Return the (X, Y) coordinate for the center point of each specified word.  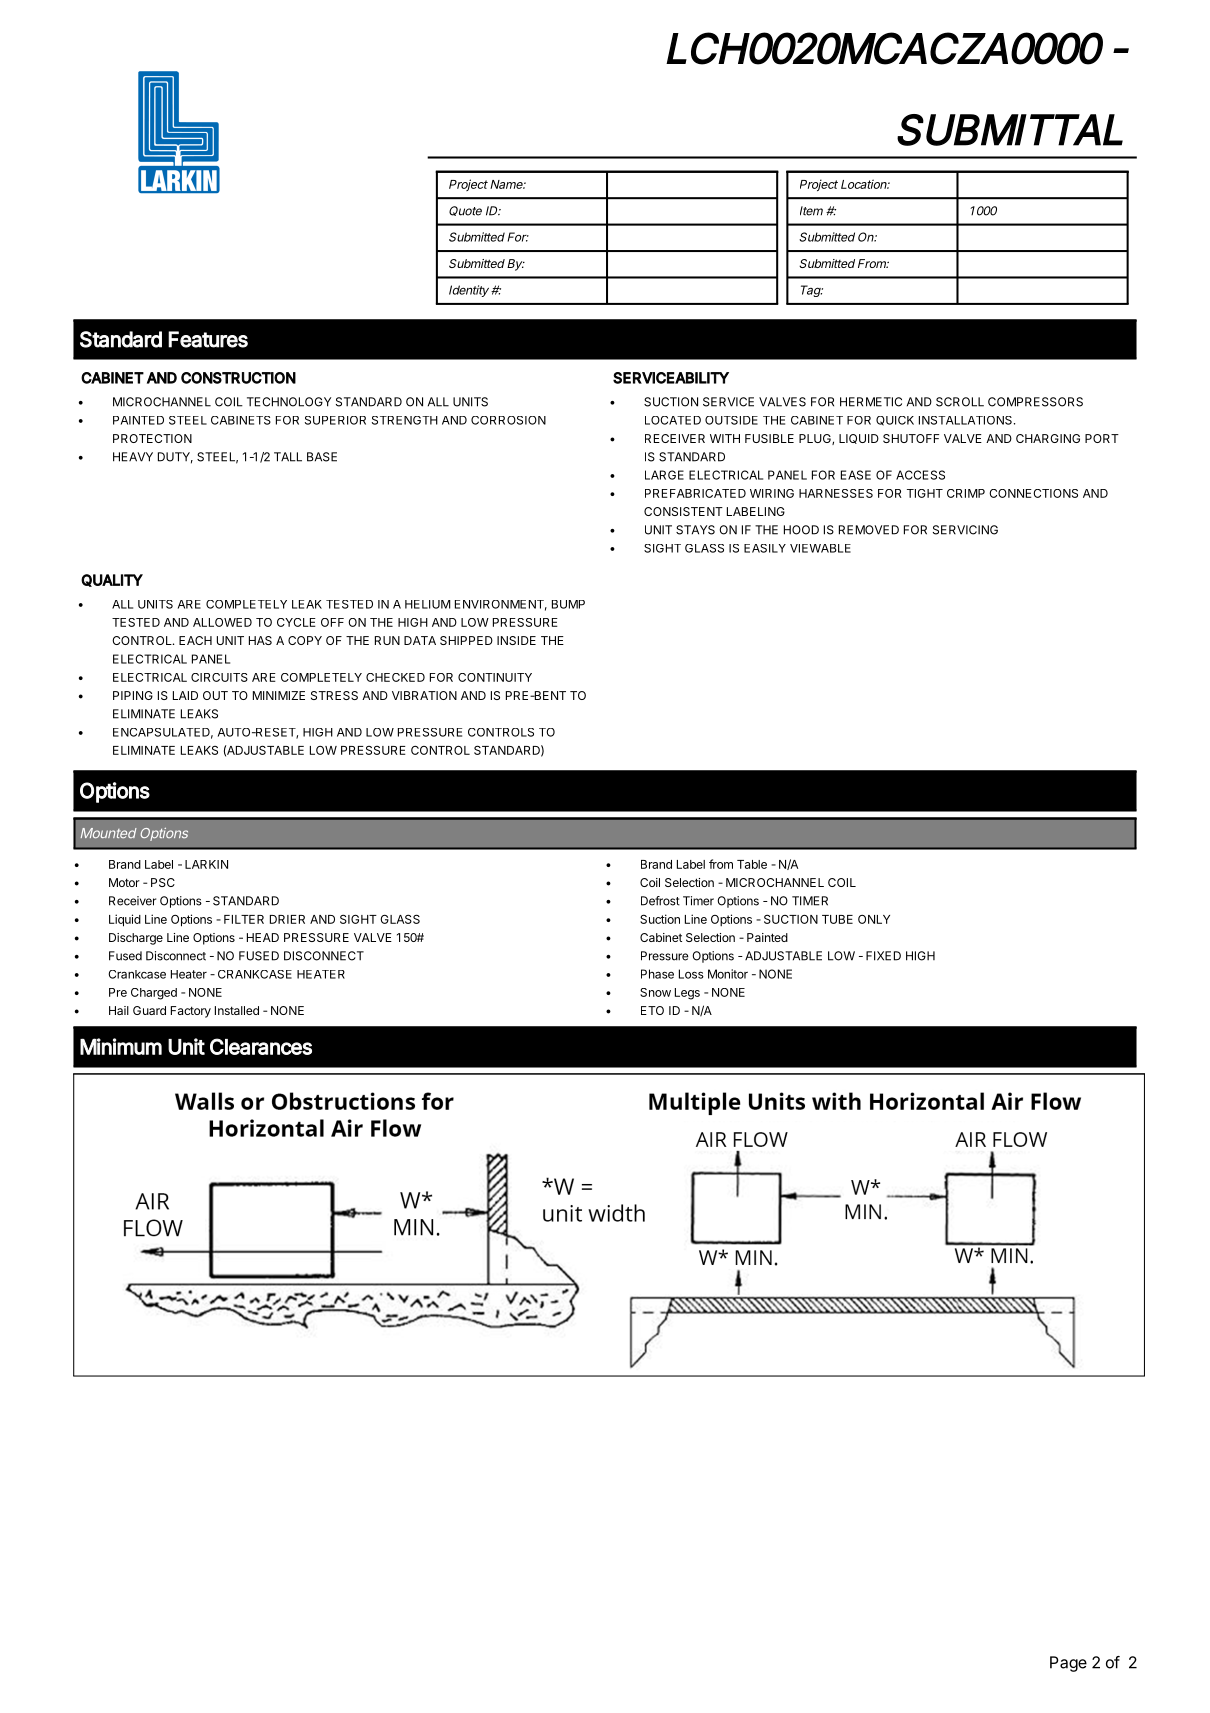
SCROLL (960, 402)
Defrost (660, 901)
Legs (687, 994)
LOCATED (673, 420)
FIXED (883, 956)
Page (1068, 1664)
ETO (652, 1010)
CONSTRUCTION (238, 378)
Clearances (261, 1046)
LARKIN (206, 864)
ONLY (874, 919)
